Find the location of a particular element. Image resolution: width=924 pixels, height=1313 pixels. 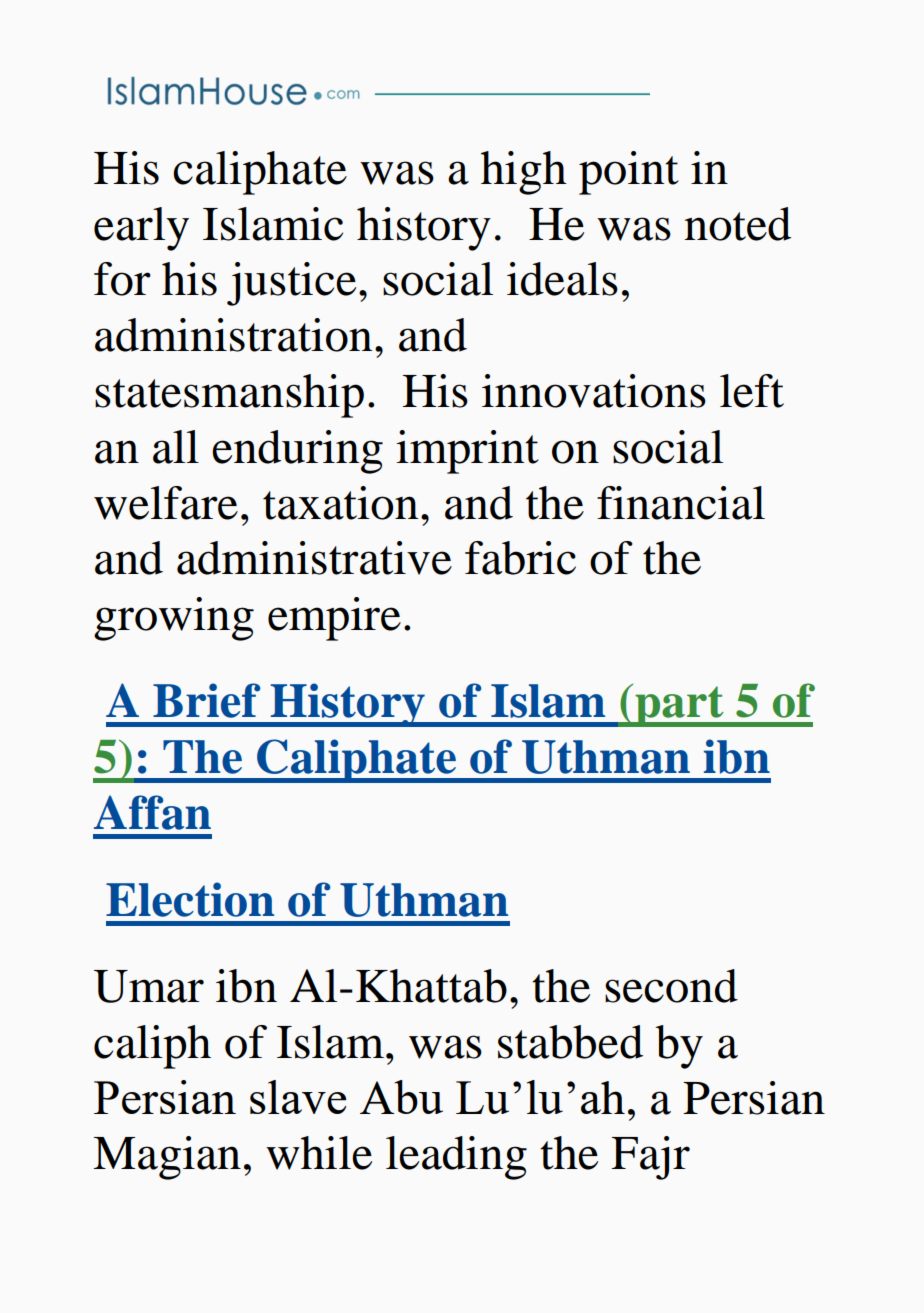

leading is located at coordinates (456, 1158).
